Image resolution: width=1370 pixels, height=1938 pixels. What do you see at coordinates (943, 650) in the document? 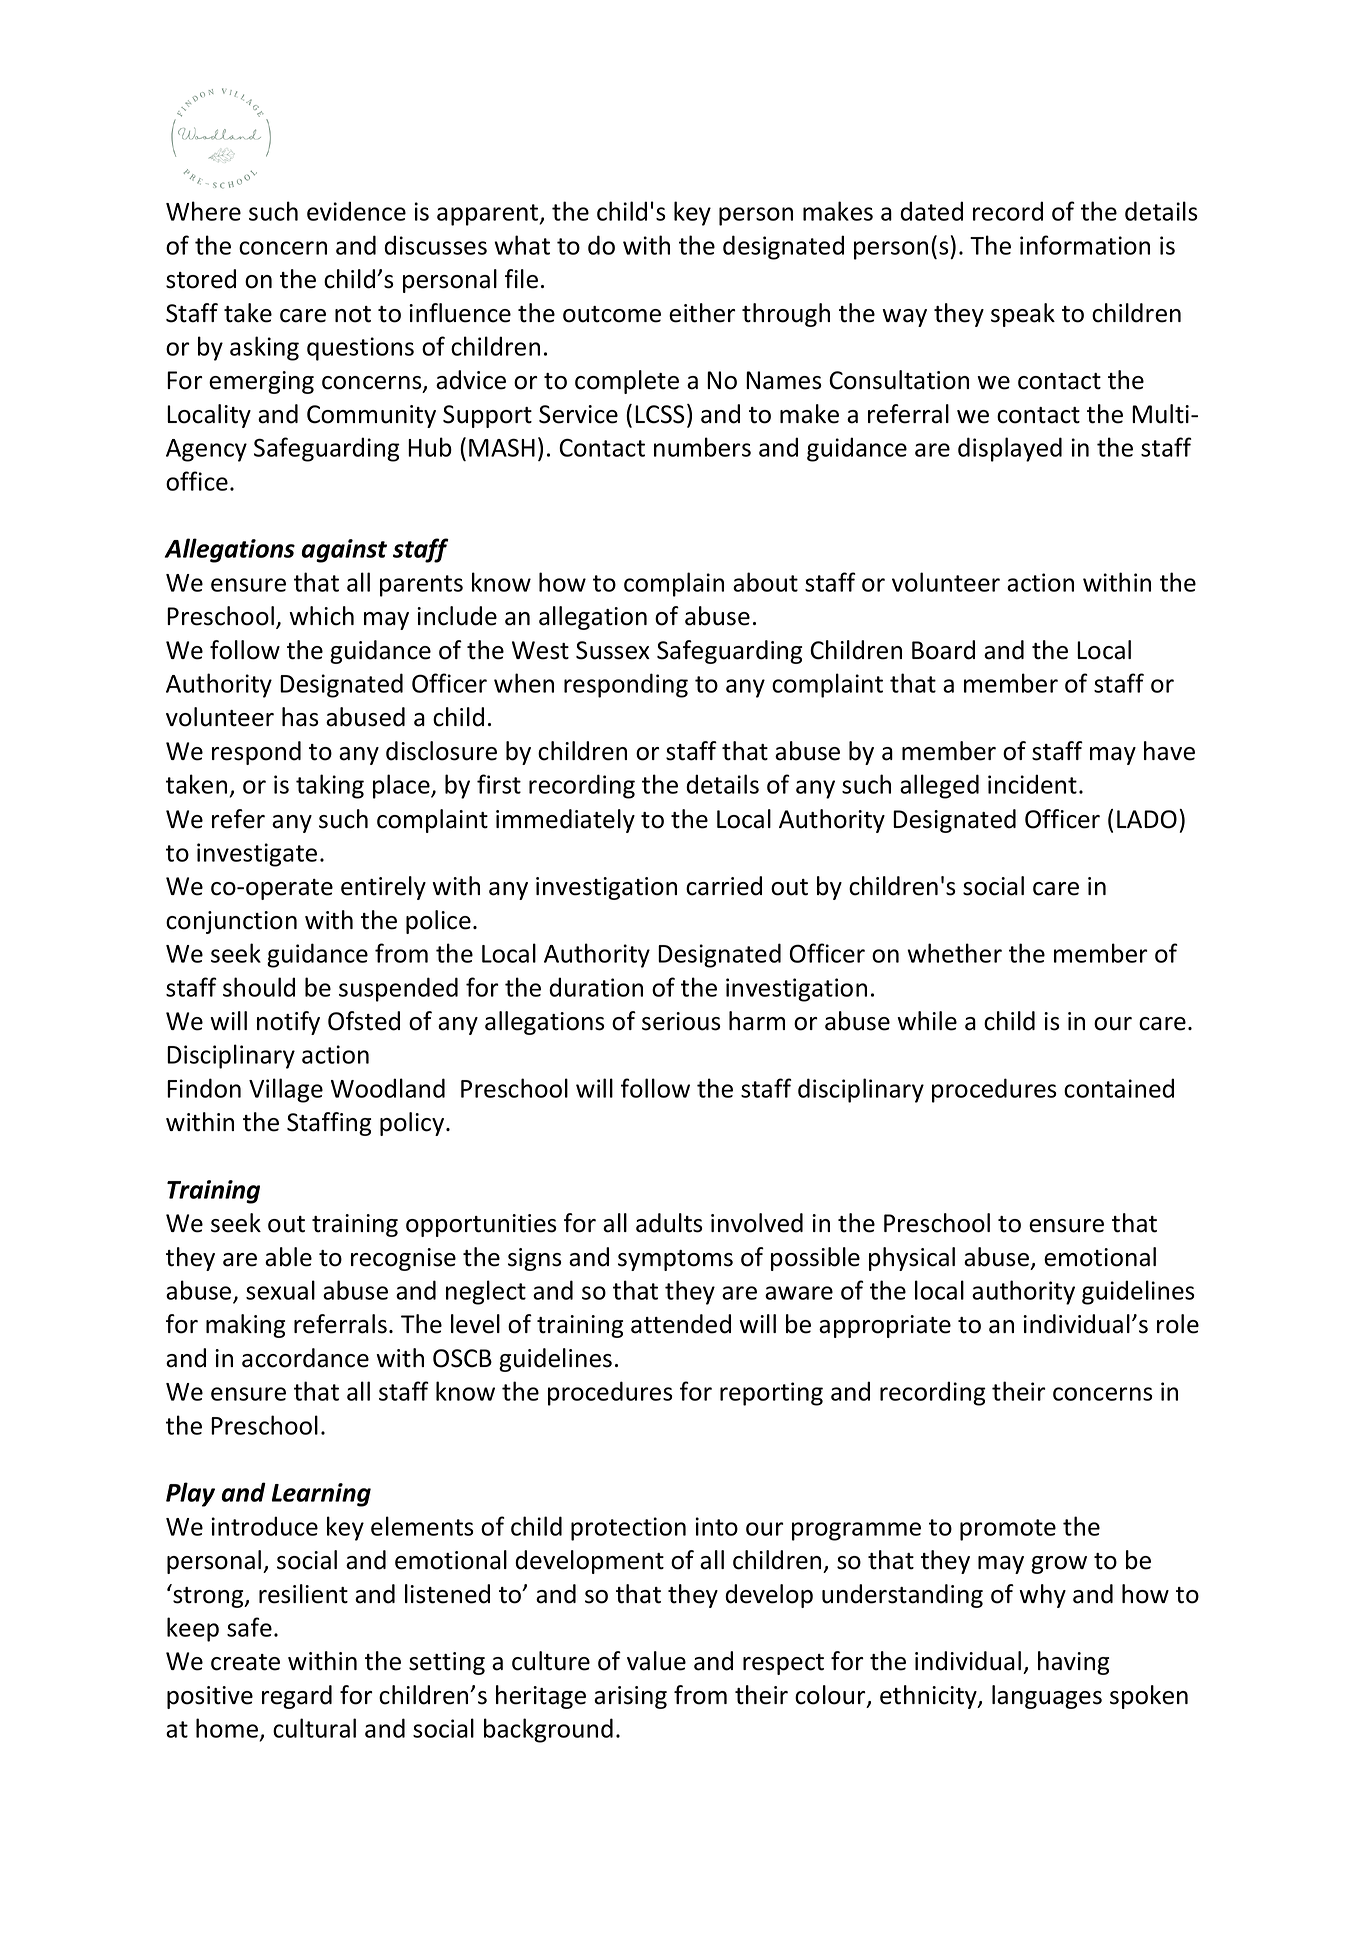
I see `Board` at bounding box center [943, 650].
